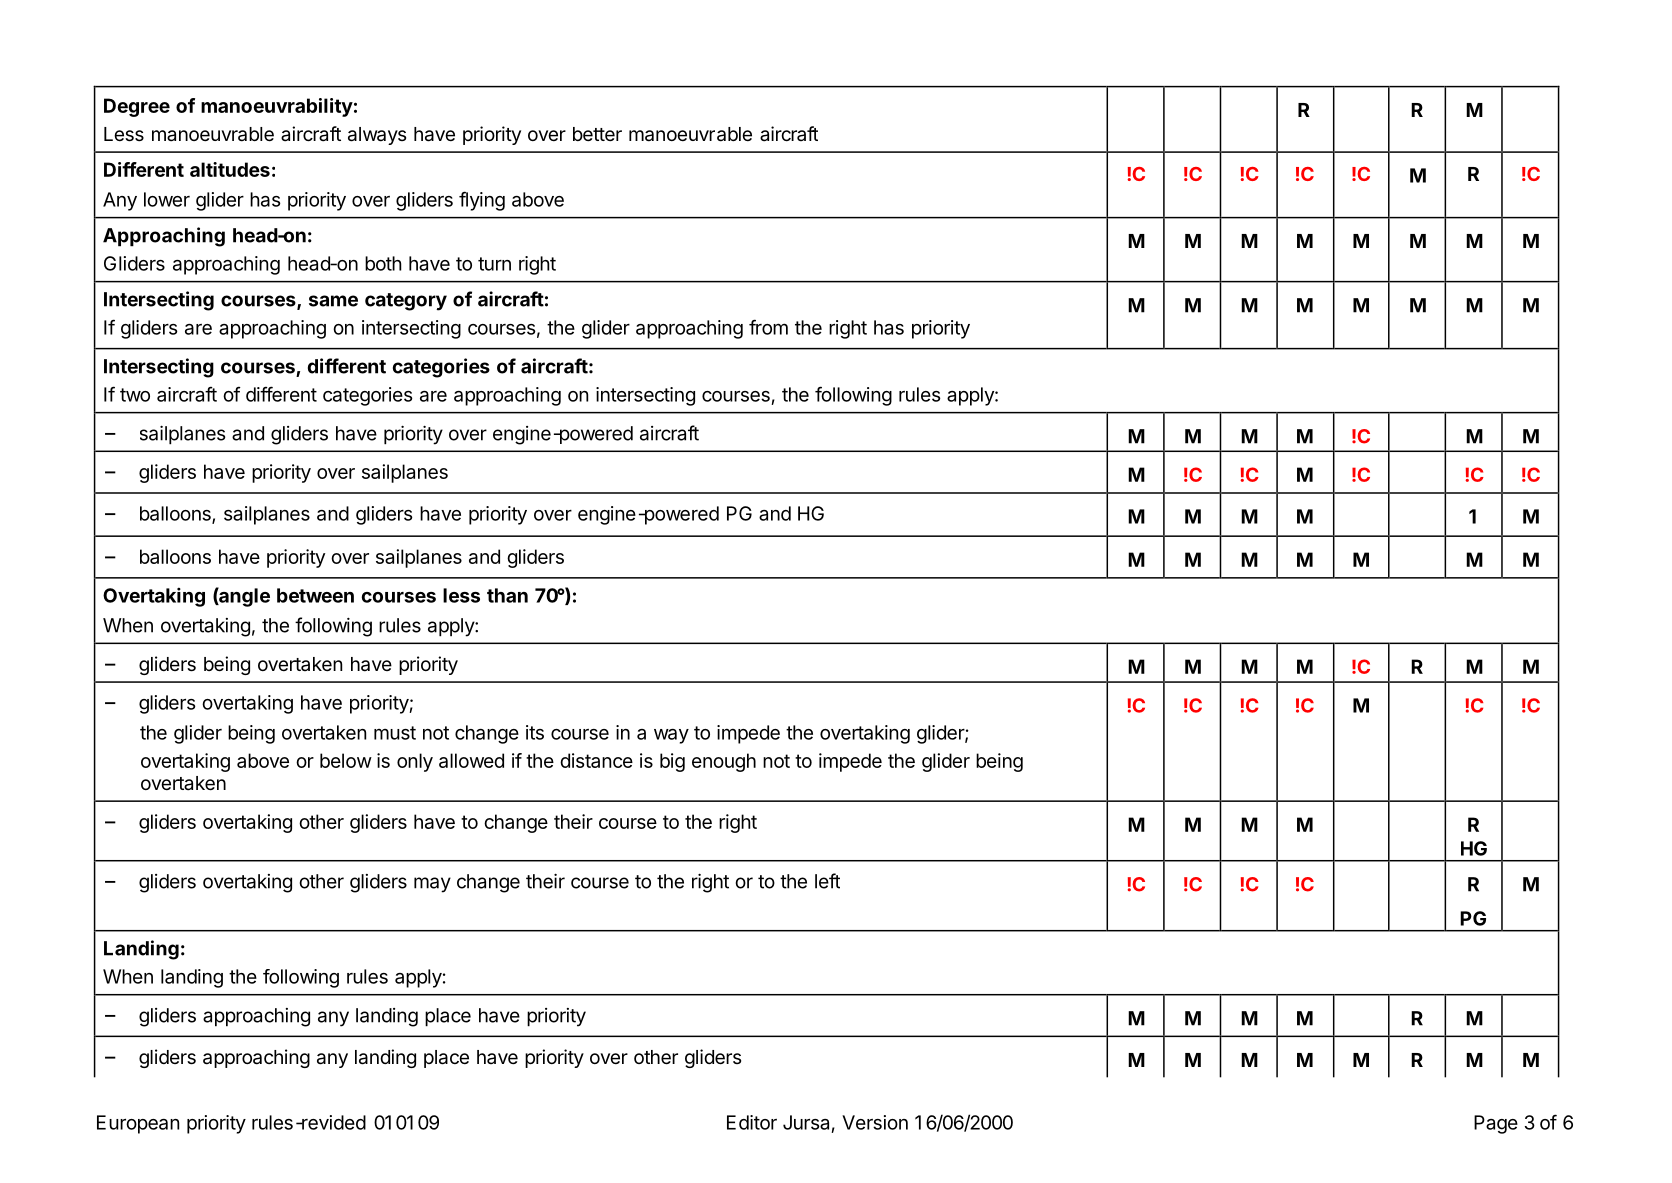 This document has width=1672, height=1183. I want to click on better, so click(597, 134).
